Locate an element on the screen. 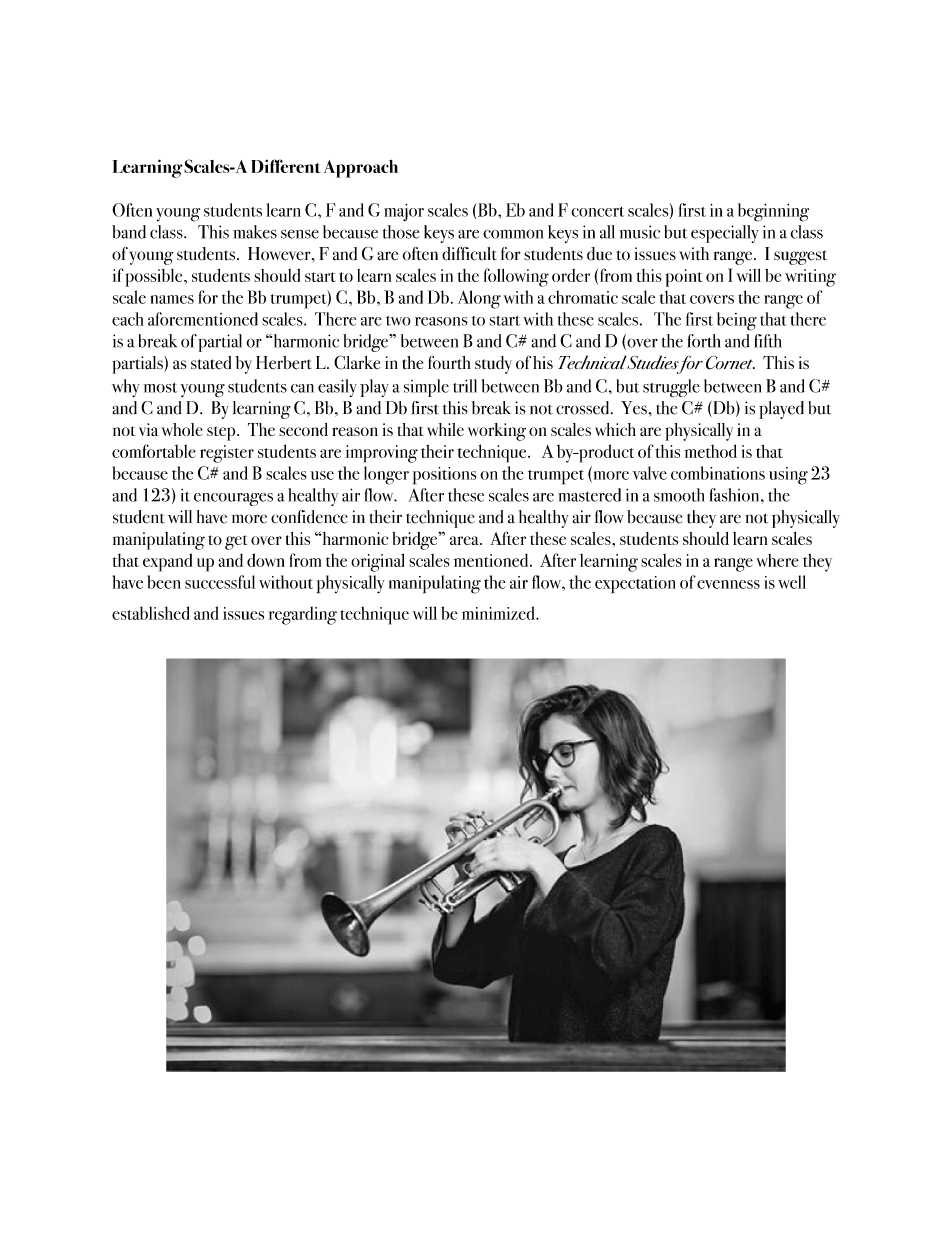 Image resolution: width=952 pixels, height=1233 pixels. register is located at coordinates (227, 454).
